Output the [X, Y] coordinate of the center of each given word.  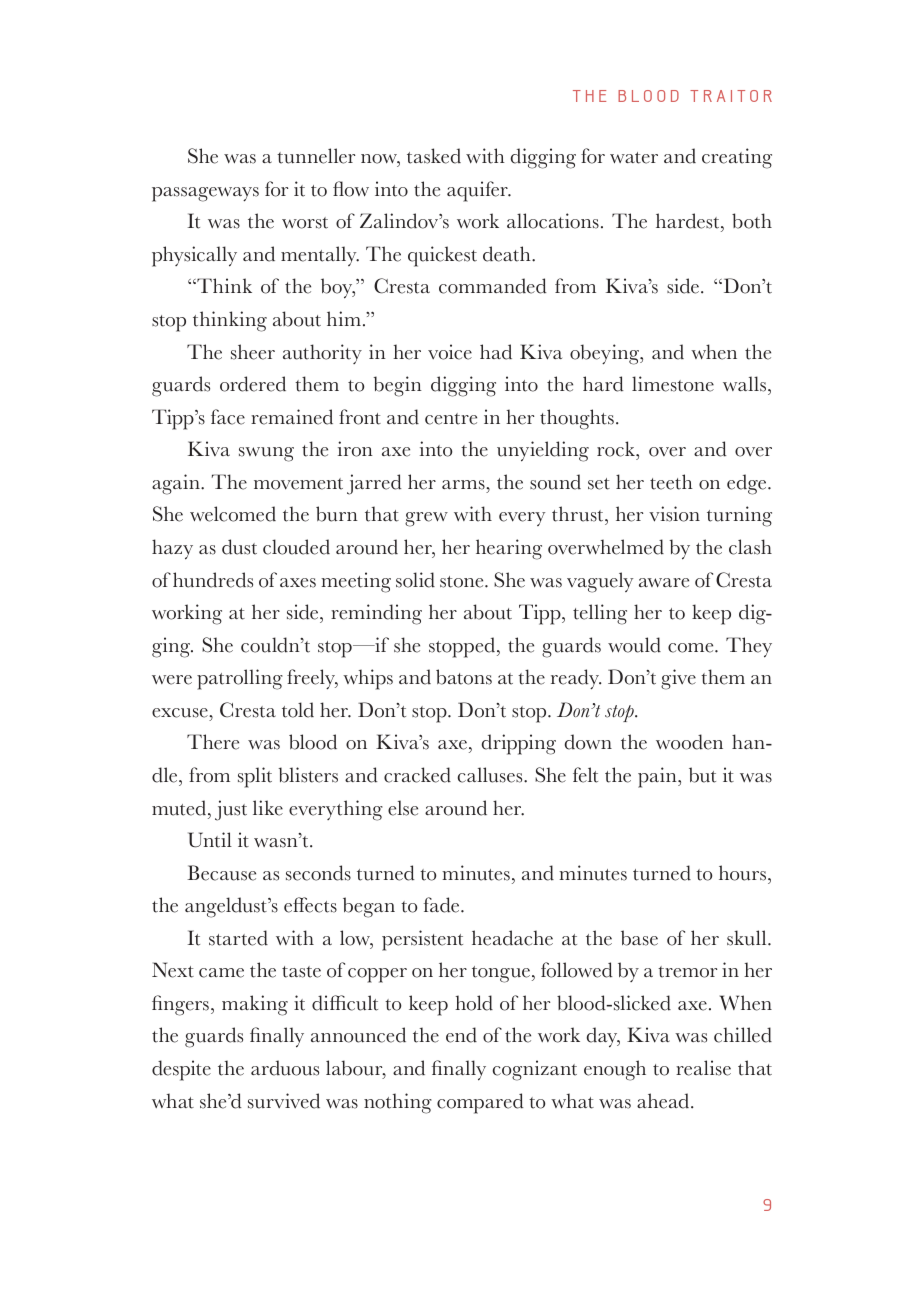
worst [305, 223]
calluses [491, 775]
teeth [671, 482]
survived [284, 1101]
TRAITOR [731, 96]
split [255, 777]
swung [266, 454]
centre [451, 419]
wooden [689, 742]
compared [480, 1103]
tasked [434, 156]
